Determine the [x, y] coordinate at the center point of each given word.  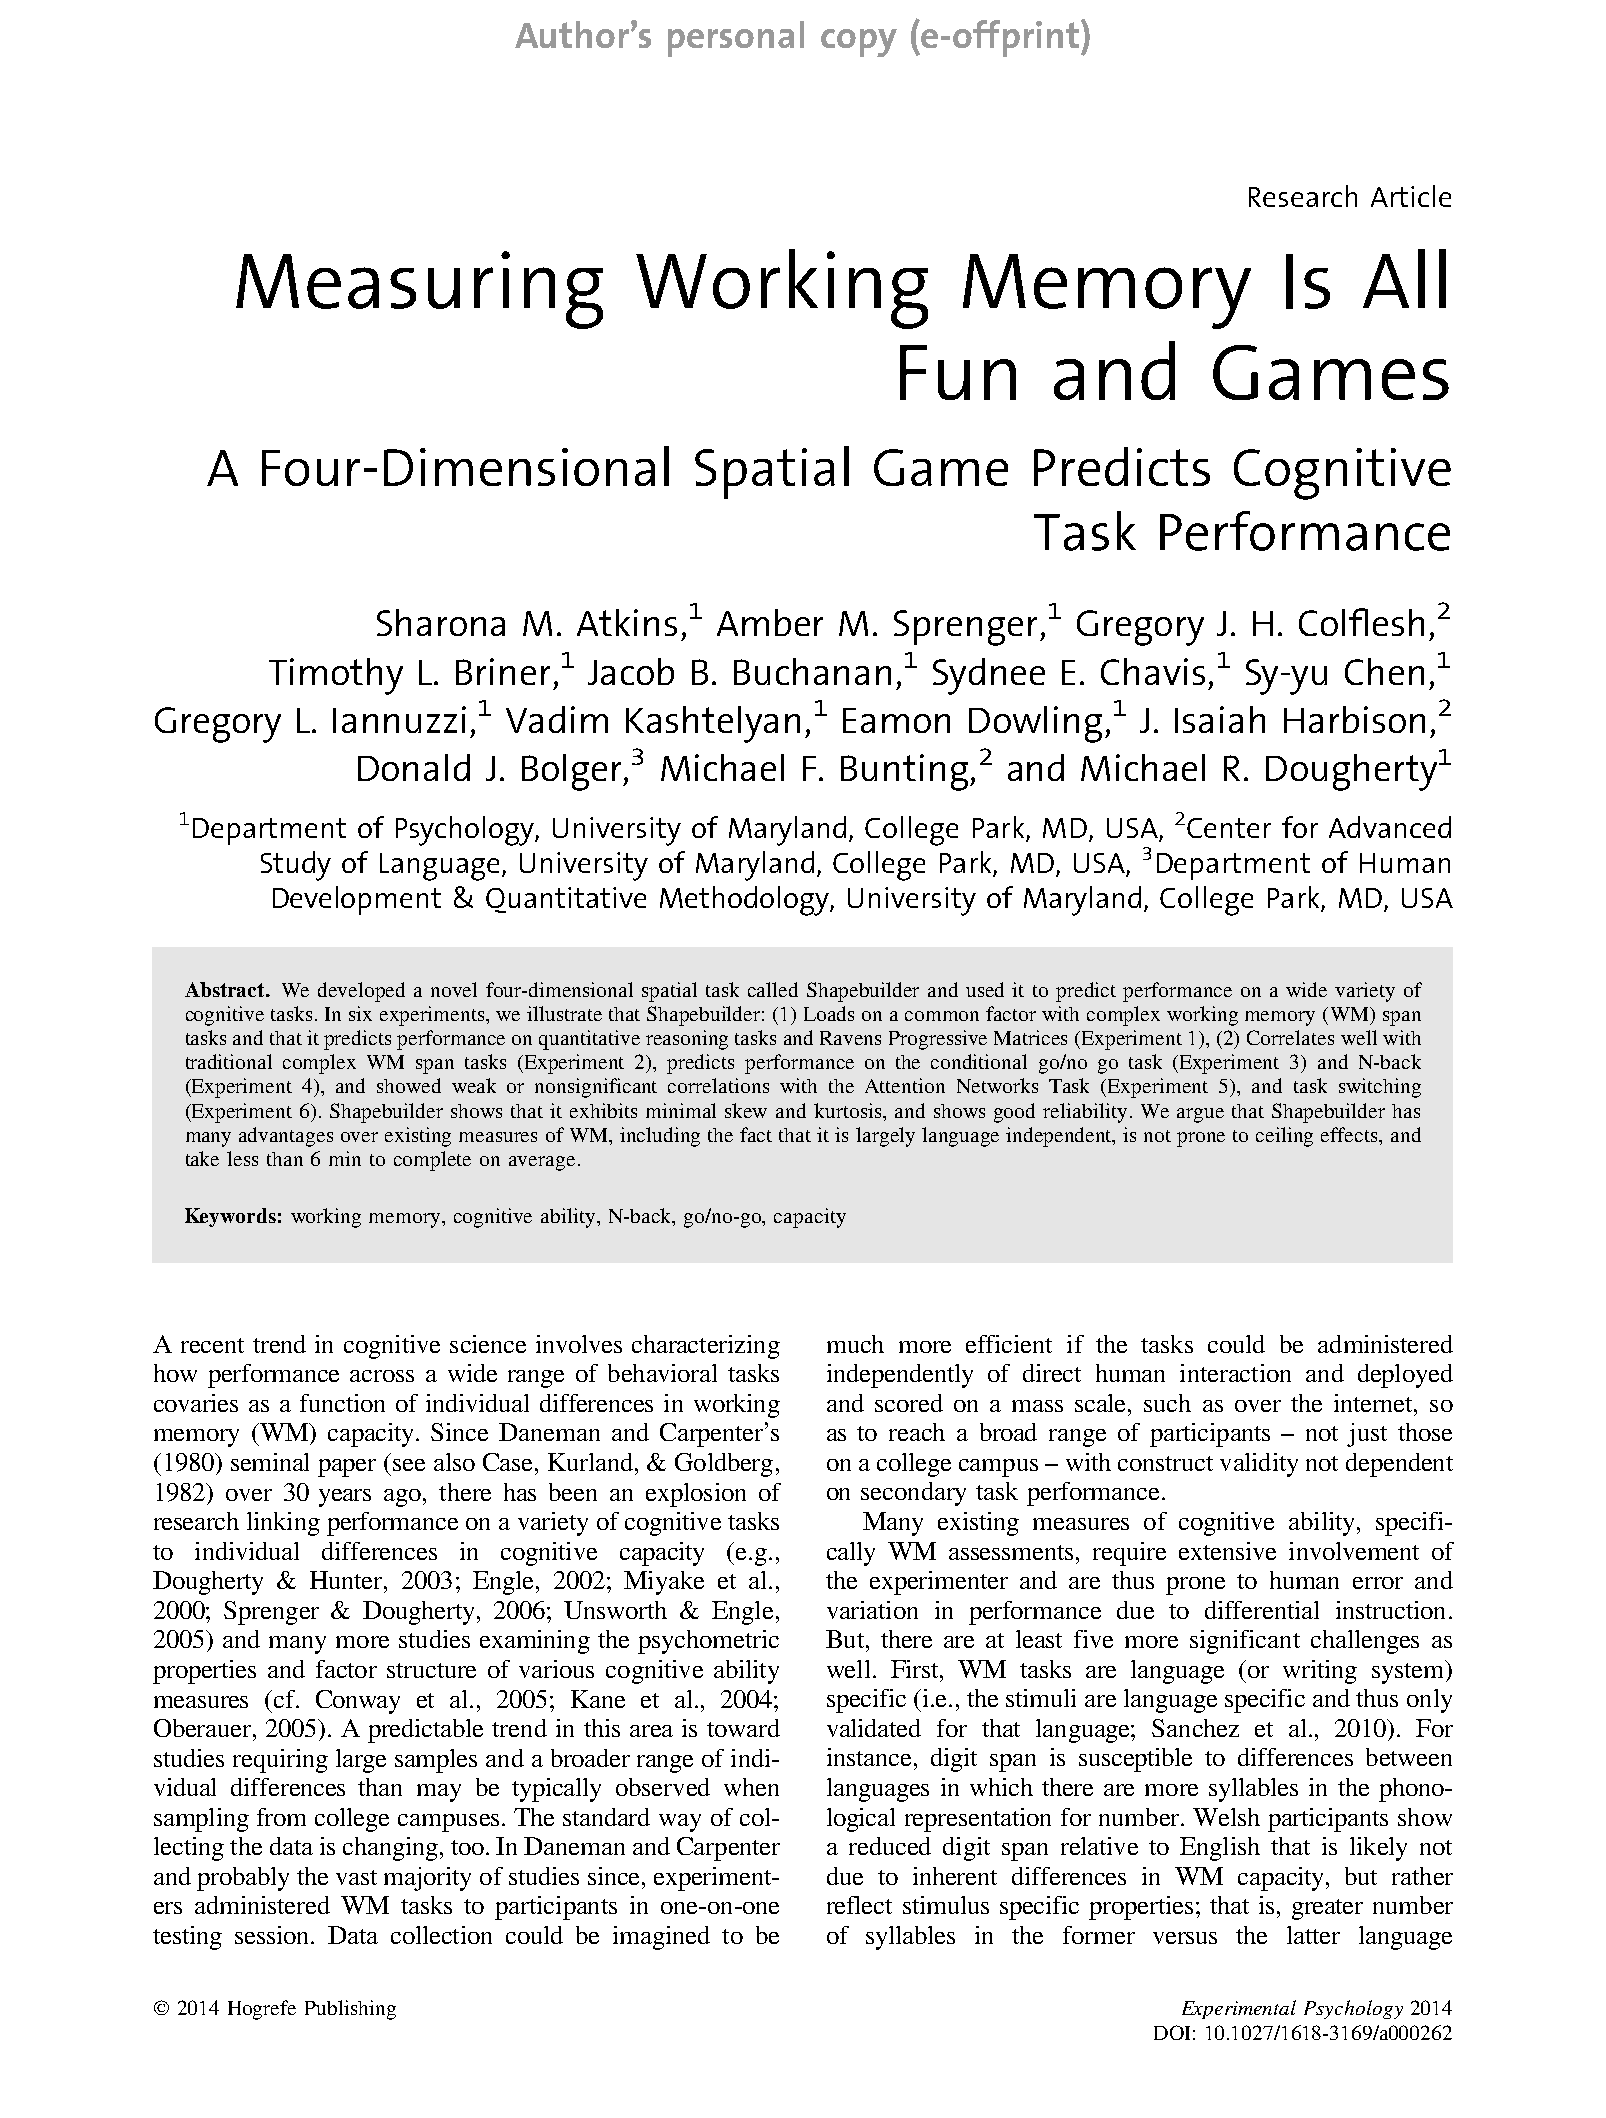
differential [1262, 1610]
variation [872, 1610]
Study [296, 866]
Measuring [419, 290]
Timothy [336, 676]
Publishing [350, 2010]
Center [1229, 828]
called [773, 989]
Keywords [230, 1217]
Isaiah [1220, 719]
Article [1411, 196]
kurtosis [849, 1110]
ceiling [1284, 1137]
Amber [770, 622]
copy [859, 43]
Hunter [347, 1580]
